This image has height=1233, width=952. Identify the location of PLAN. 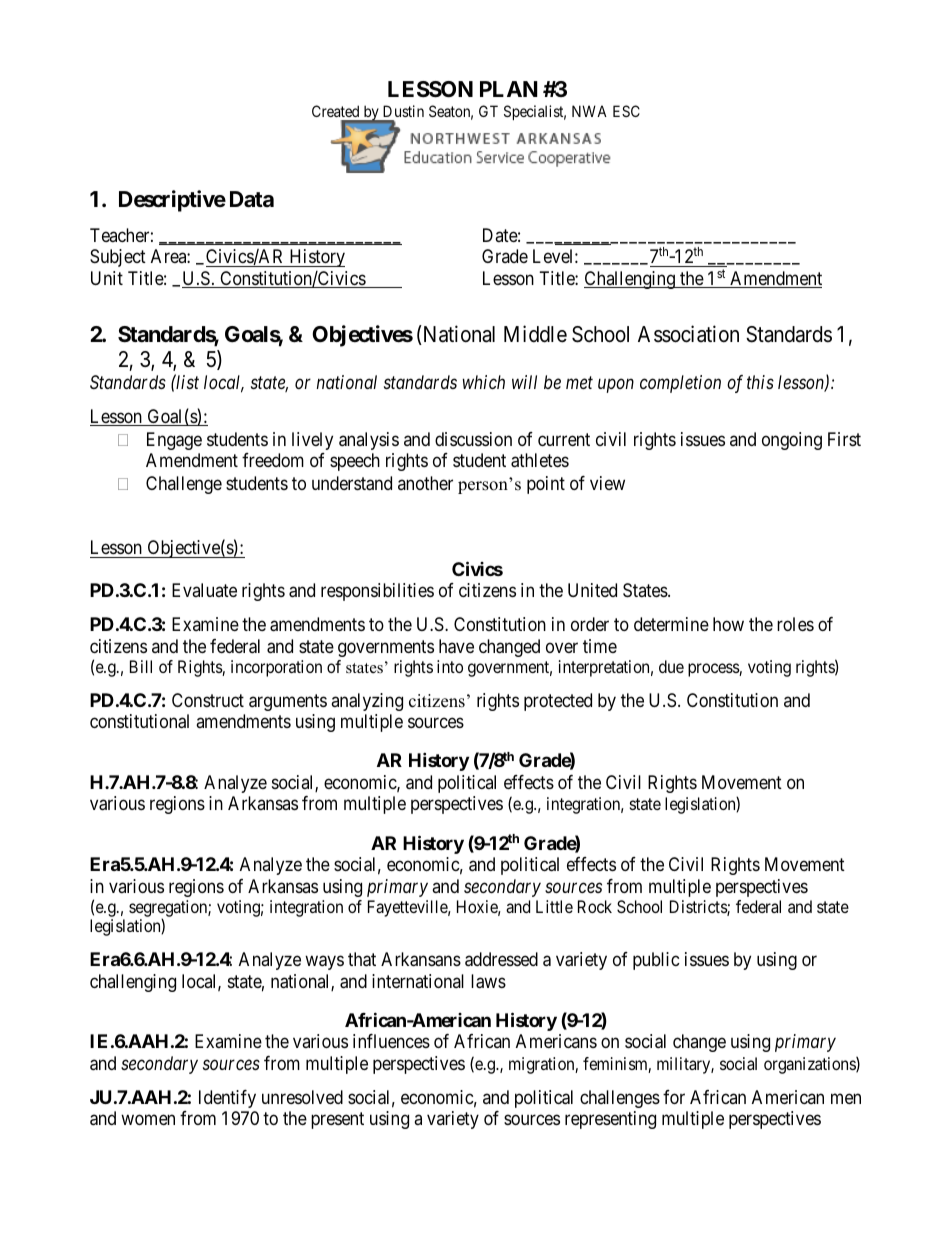
(509, 89).
